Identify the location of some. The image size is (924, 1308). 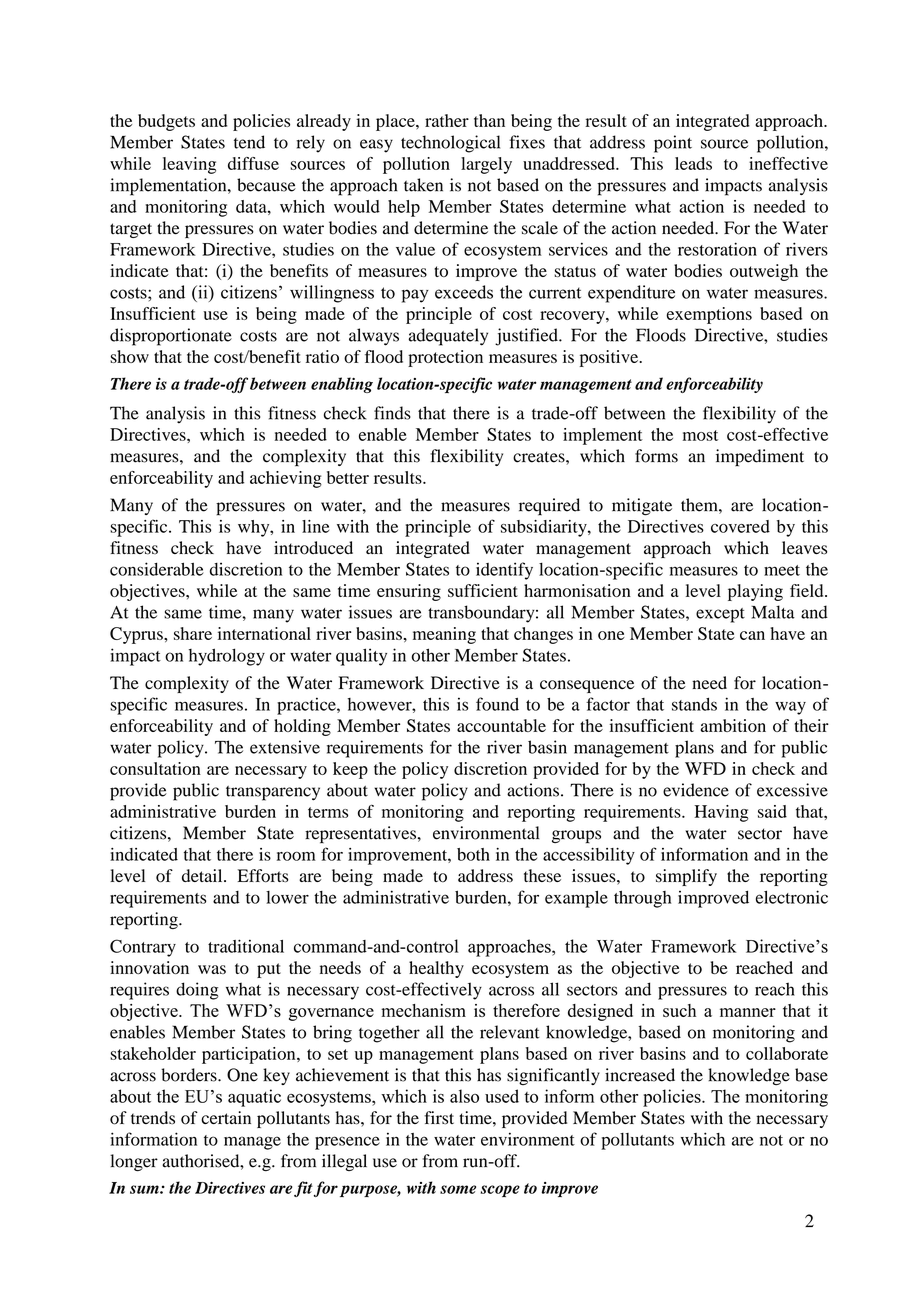
(458, 1189).
